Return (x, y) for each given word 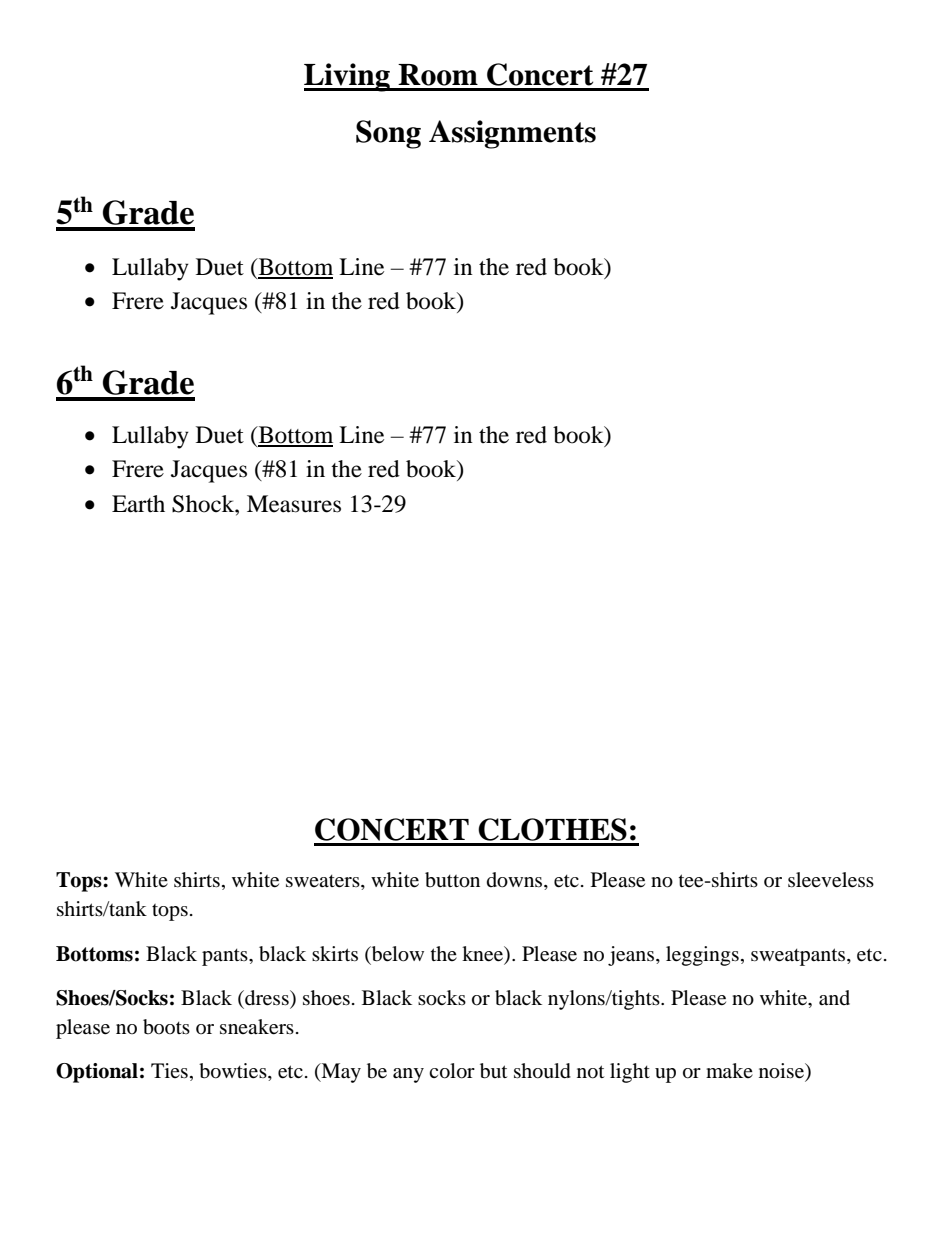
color (452, 1071)
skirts (335, 953)
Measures (294, 504)
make (729, 1070)
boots (166, 1027)
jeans (632, 956)
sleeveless (831, 880)
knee (484, 954)
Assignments (512, 134)
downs (516, 881)
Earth (138, 504)
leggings (702, 956)
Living (348, 77)
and (834, 998)
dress (267, 999)
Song (388, 134)
